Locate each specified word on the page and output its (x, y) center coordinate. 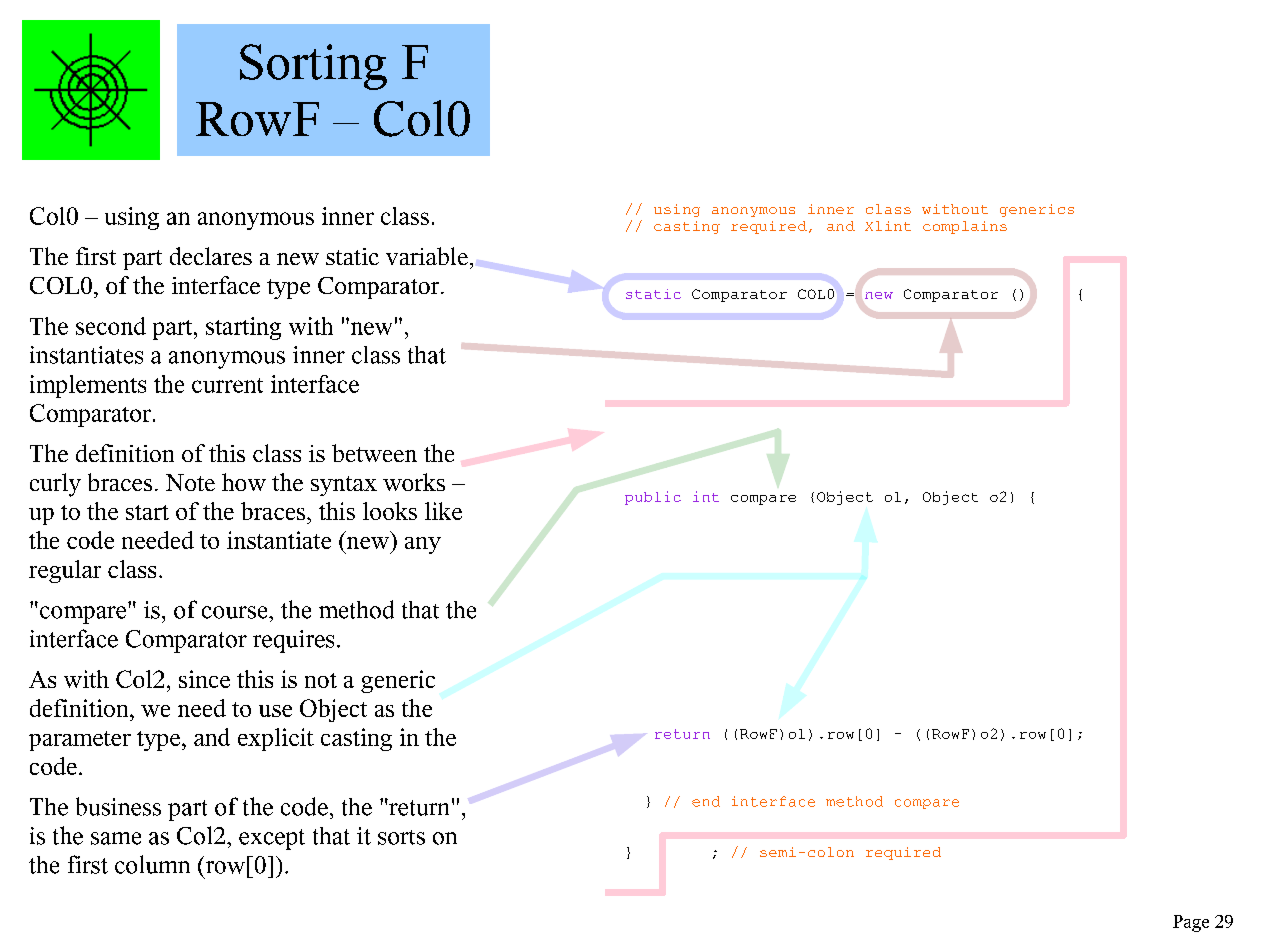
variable (427, 256)
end (706, 801)
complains (965, 227)
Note (190, 482)
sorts (401, 837)
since (204, 679)
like (443, 511)
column (152, 864)
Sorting (313, 67)
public (653, 498)
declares (211, 256)
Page (1191, 923)
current (227, 385)
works (414, 482)
